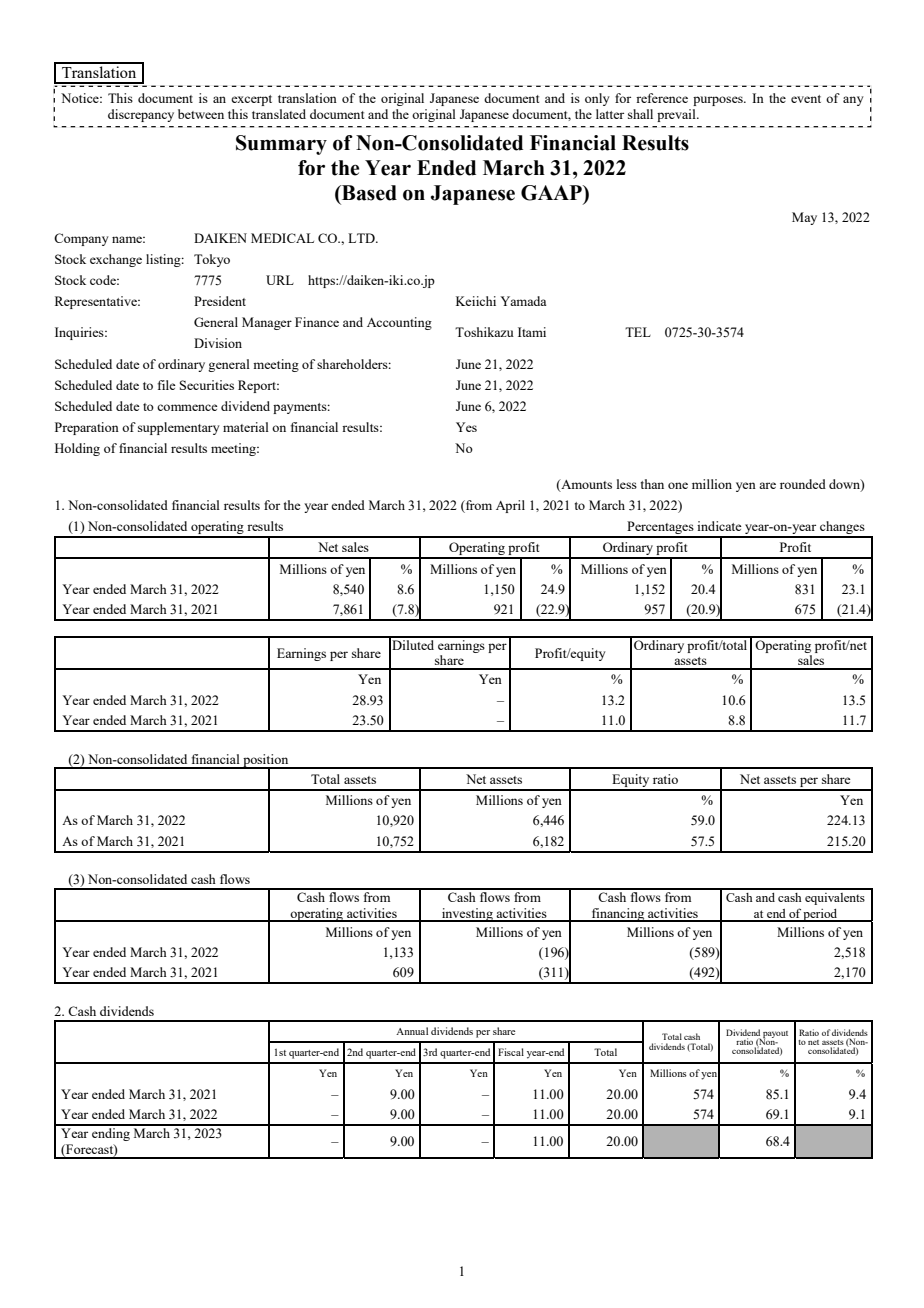 Image resolution: width=924 pixels, height=1308 pixels. Describe the element at coordinates (511, 1052) in the screenshot. I see `Fiscal` at that location.
